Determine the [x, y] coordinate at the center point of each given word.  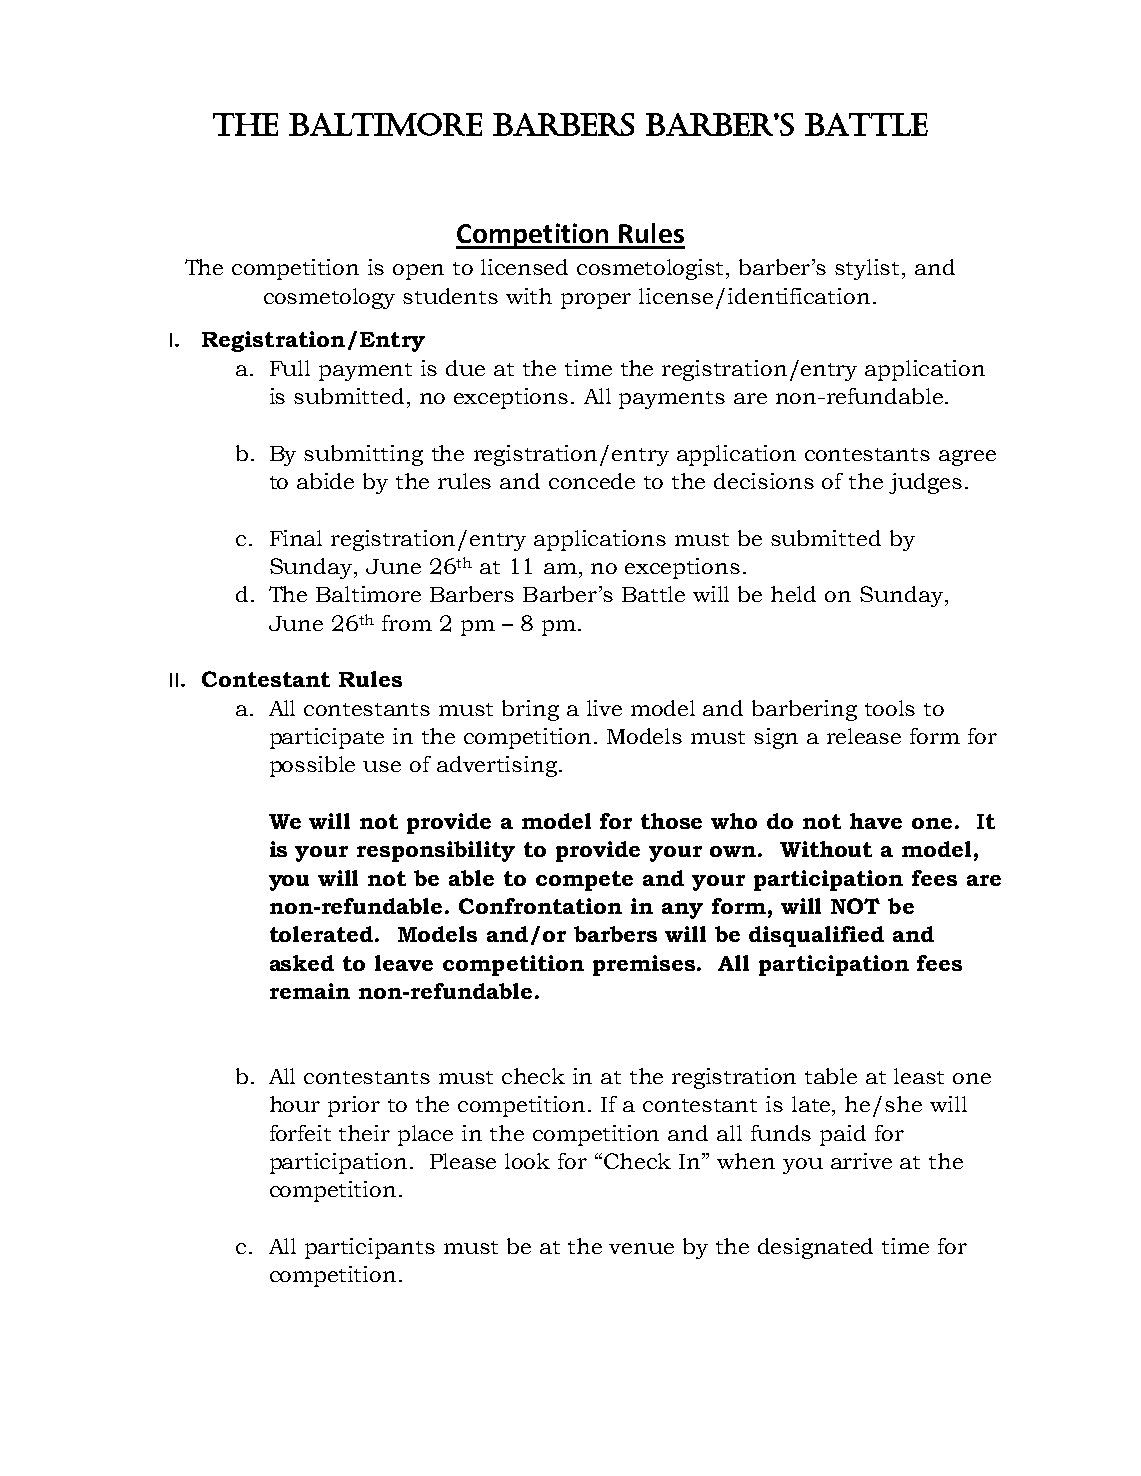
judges [925, 483]
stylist [869, 269]
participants [370, 1248]
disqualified [816, 936]
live [604, 708]
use [382, 766]
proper [596, 301]
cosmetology [329, 298]
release [864, 736]
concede [592, 481]
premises [645, 965]
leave [404, 963]
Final [296, 538]
